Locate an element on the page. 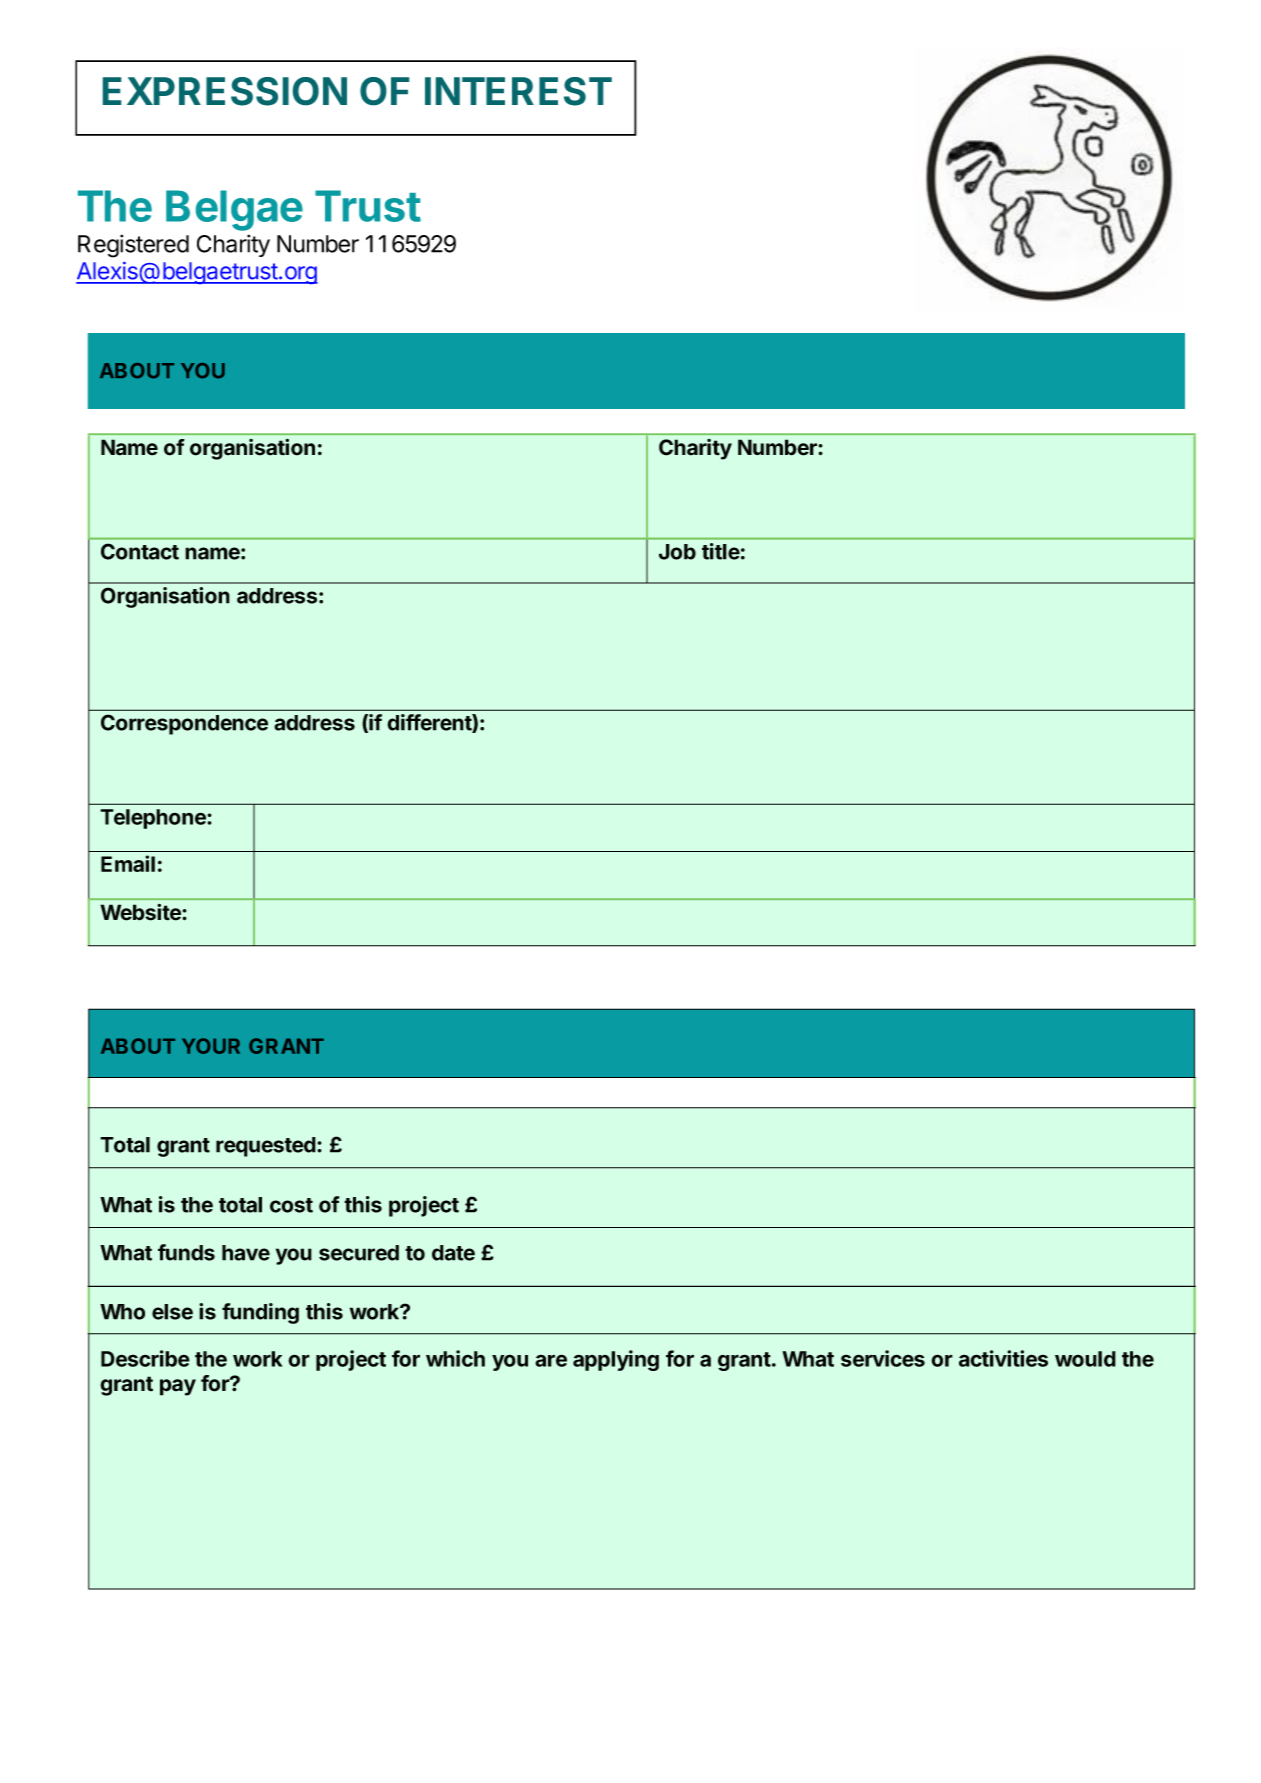 Image resolution: width=1261 pixels, height=1783 pixels. YOUR is located at coordinates (211, 1046).
